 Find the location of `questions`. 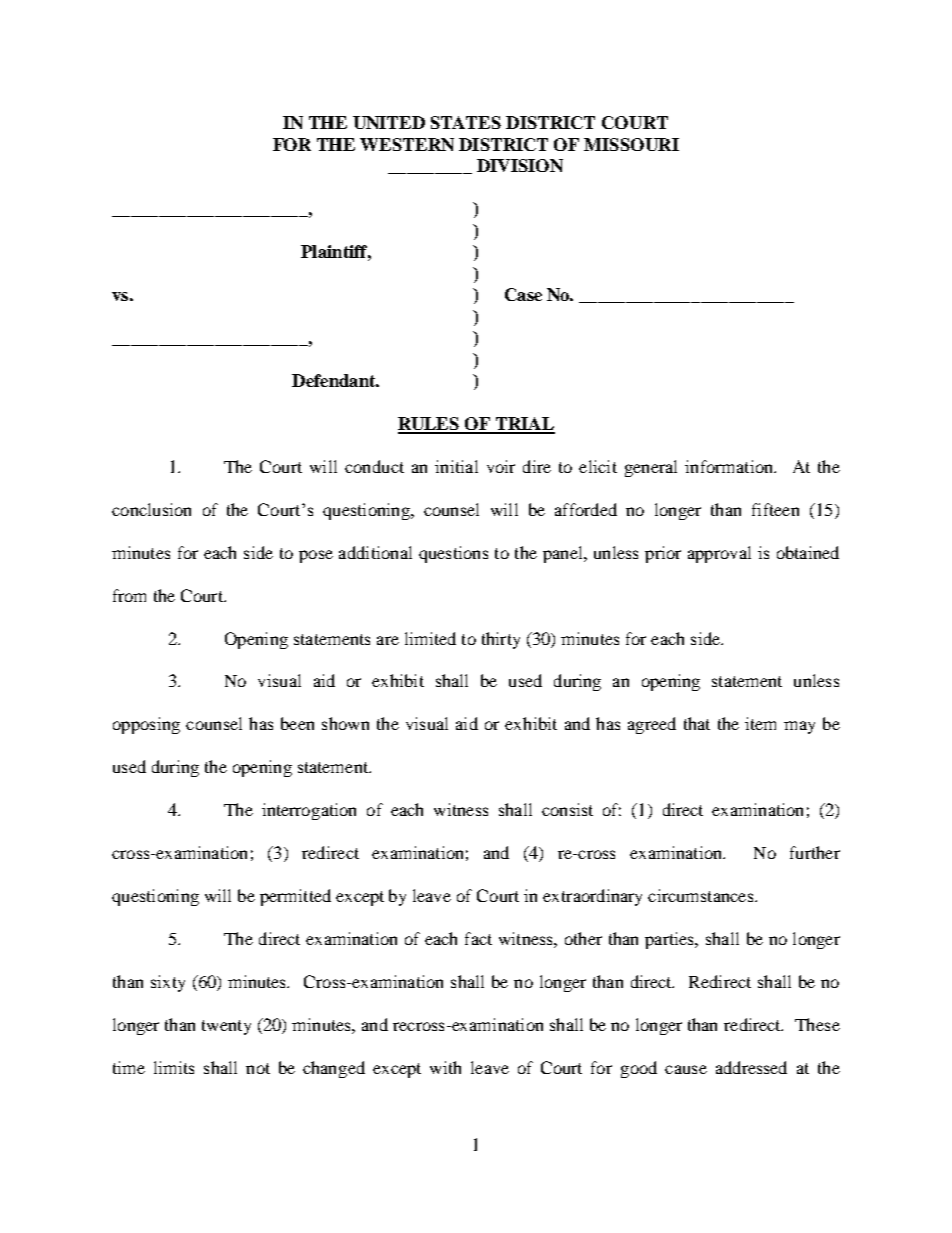

questions is located at coordinates (453, 554).
